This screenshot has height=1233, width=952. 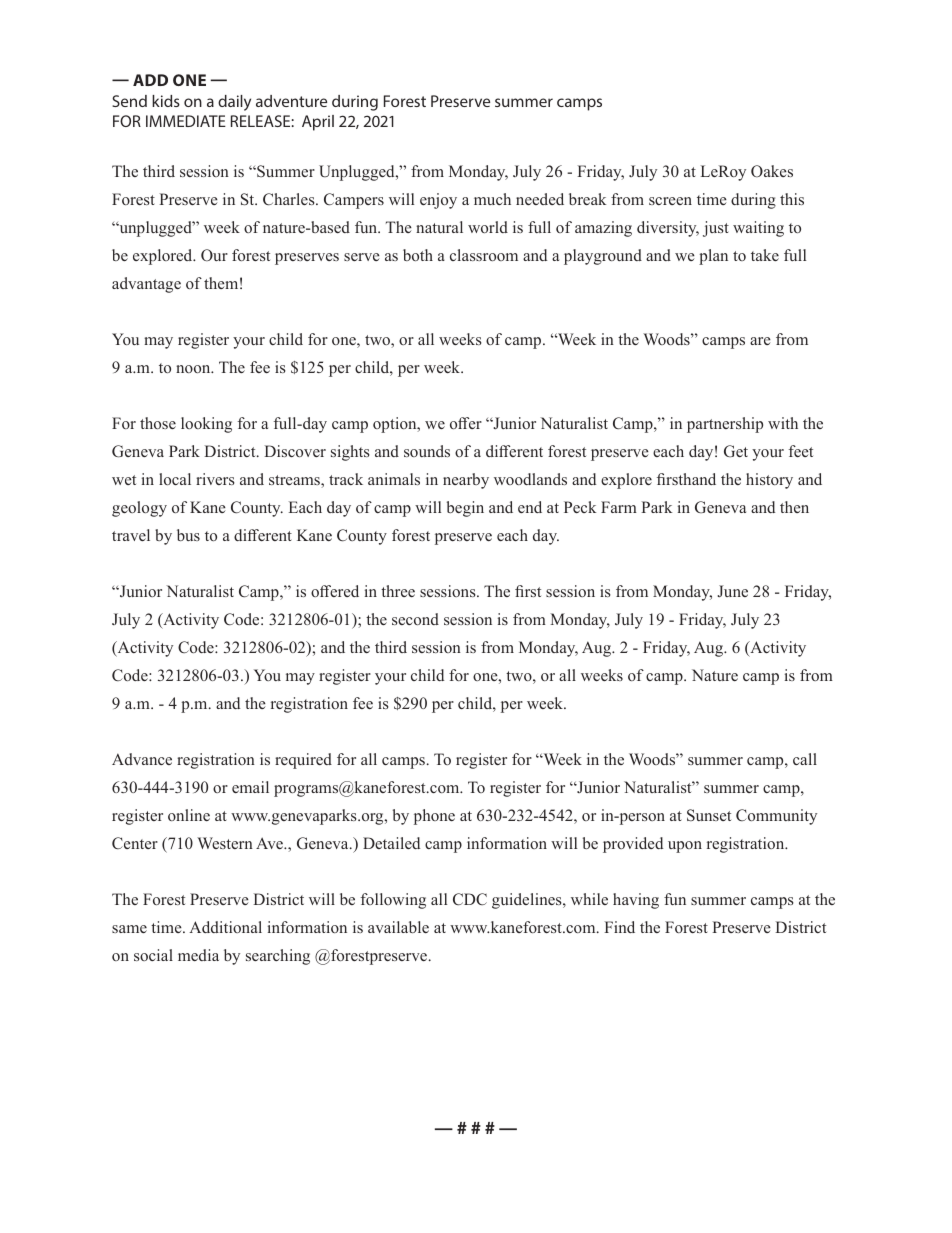 I want to click on Advance, so click(x=142, y=759).
